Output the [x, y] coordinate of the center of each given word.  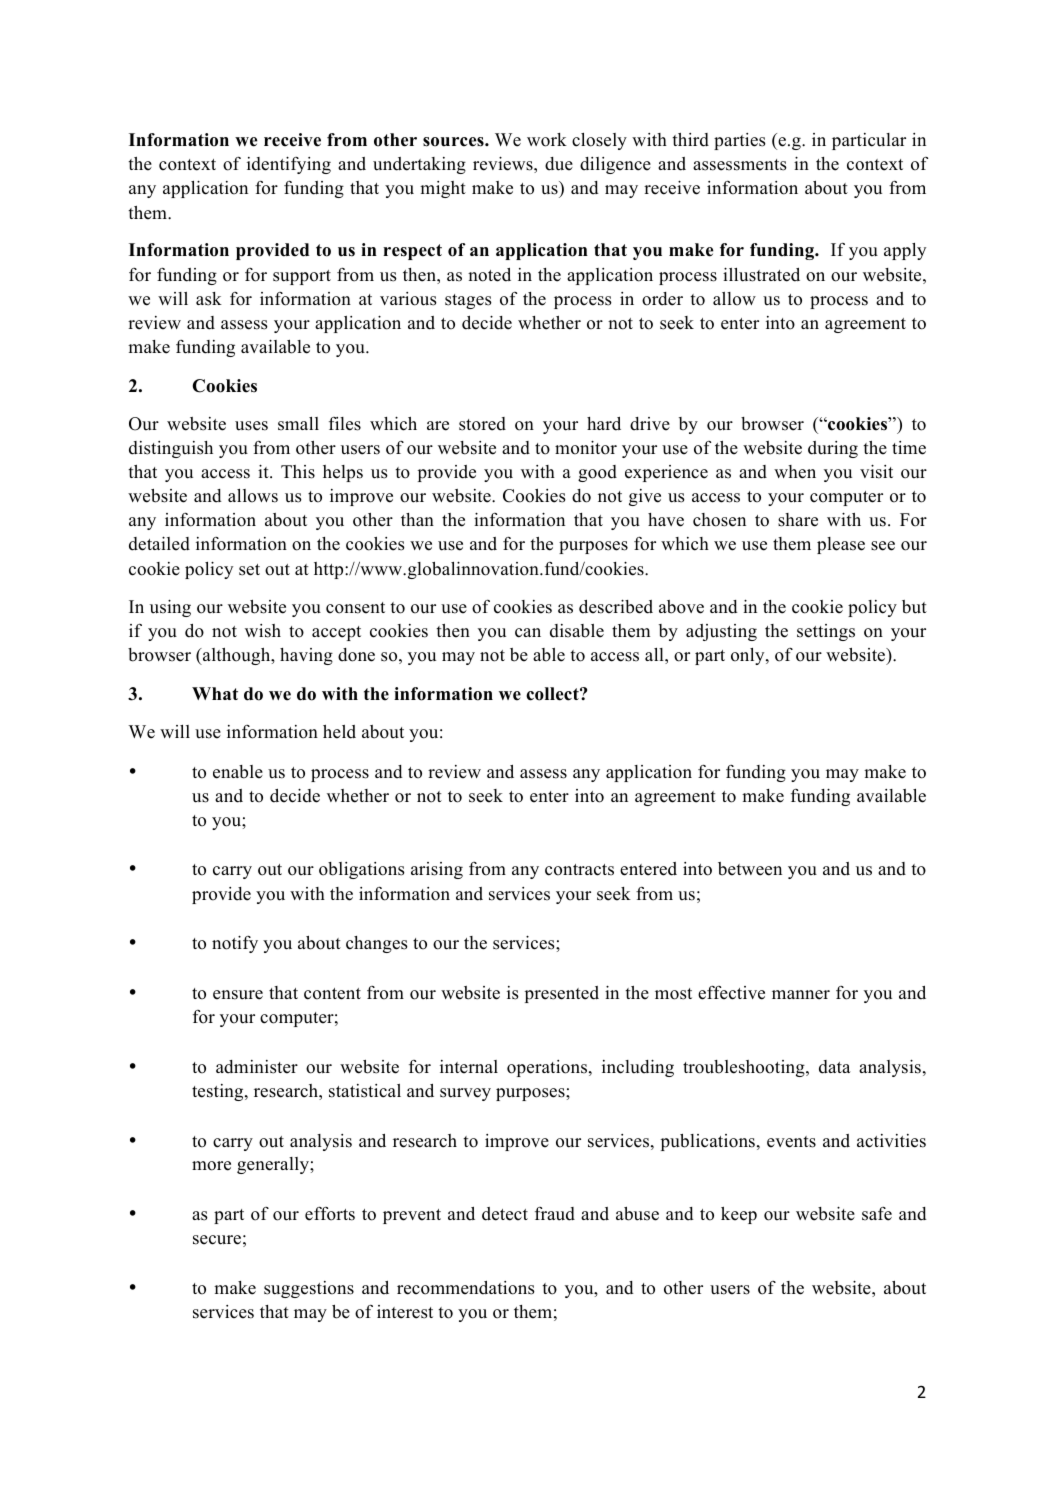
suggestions [309, 1289]
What [215, 693]
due [559, 164]
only [749, 656]
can [528, 633]
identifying [289, 165]
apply [905, 251]
